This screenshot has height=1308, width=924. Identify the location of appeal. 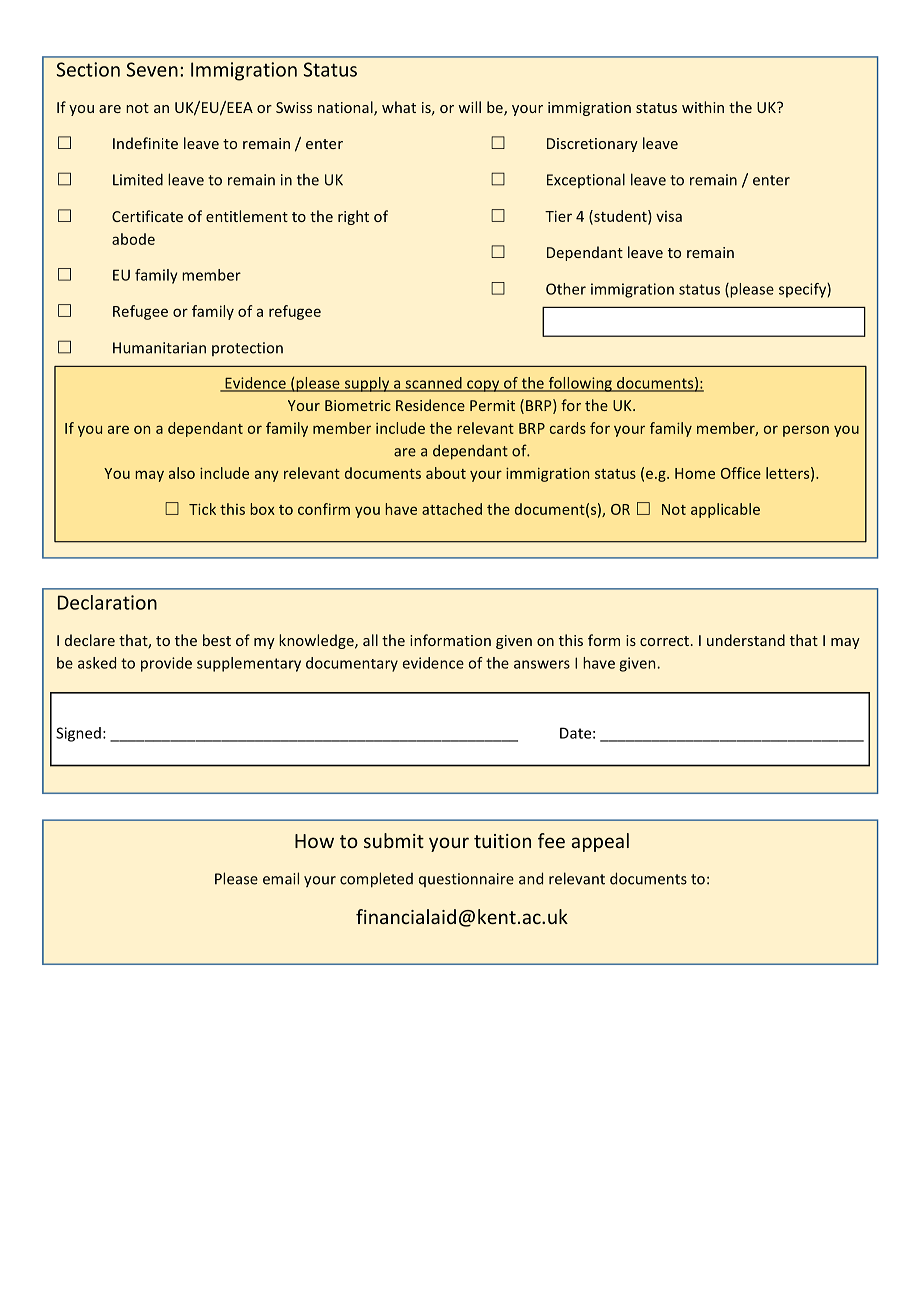
(600, 842).
